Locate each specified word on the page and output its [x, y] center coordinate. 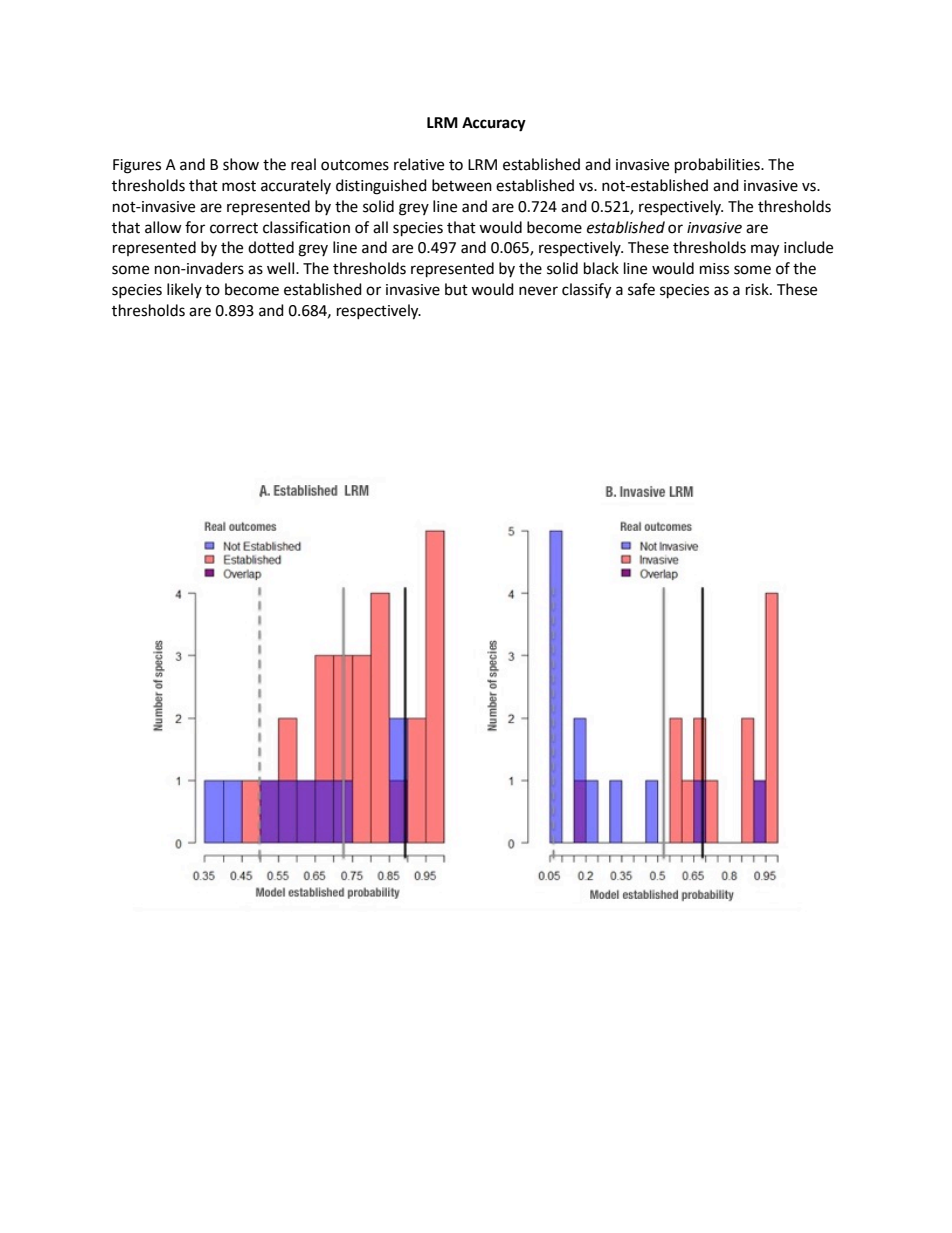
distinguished [381, 187]
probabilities [718, 166]
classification [306, 227]
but [456, 289]
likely [184, 290]
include [808, 247]
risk [758, 289]
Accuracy [494, 124]
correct [234, 228]
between [462, 185]
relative [419, 164]
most [239, 186]
